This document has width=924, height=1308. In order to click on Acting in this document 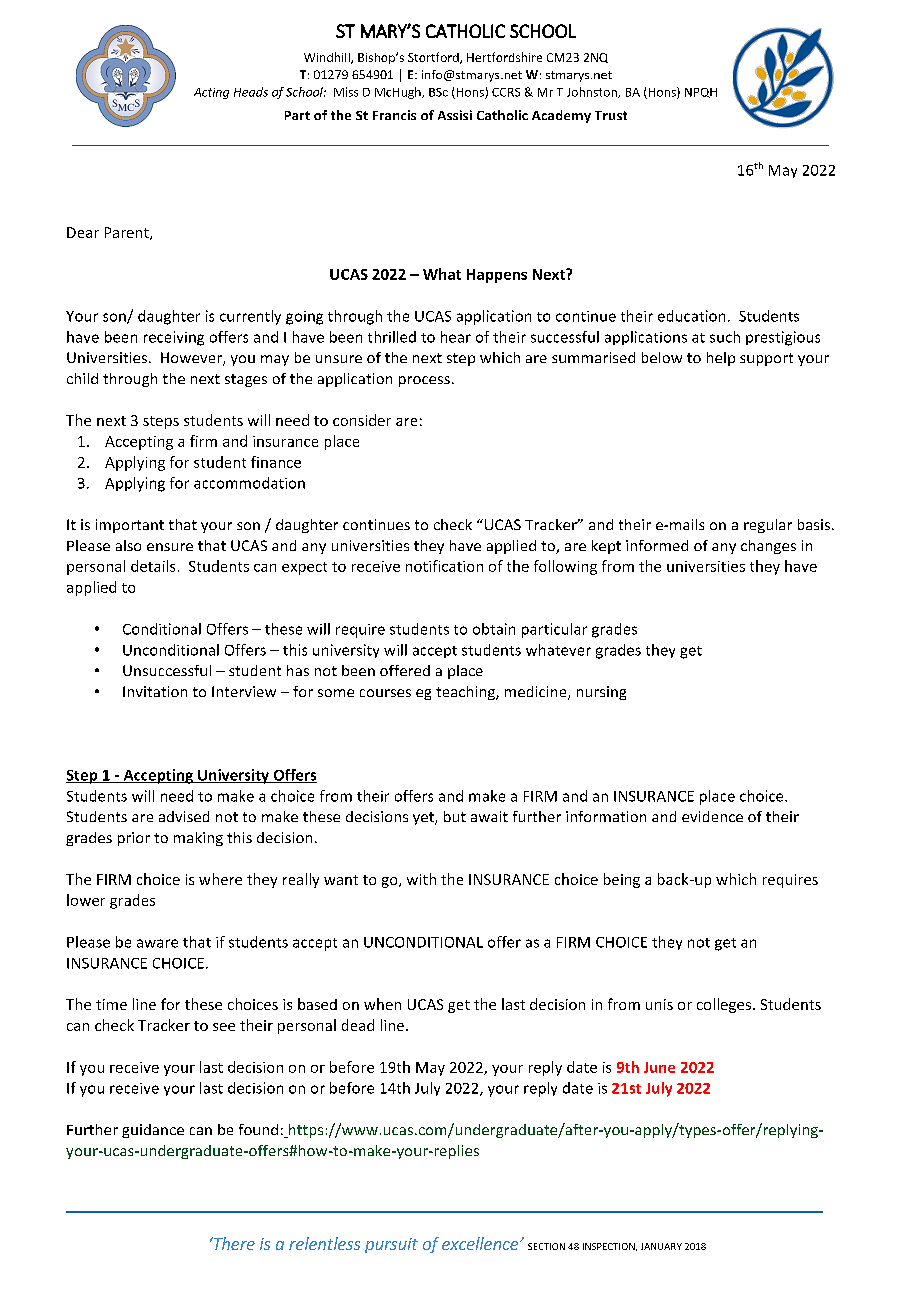, I will do `click(211, 93)`.
